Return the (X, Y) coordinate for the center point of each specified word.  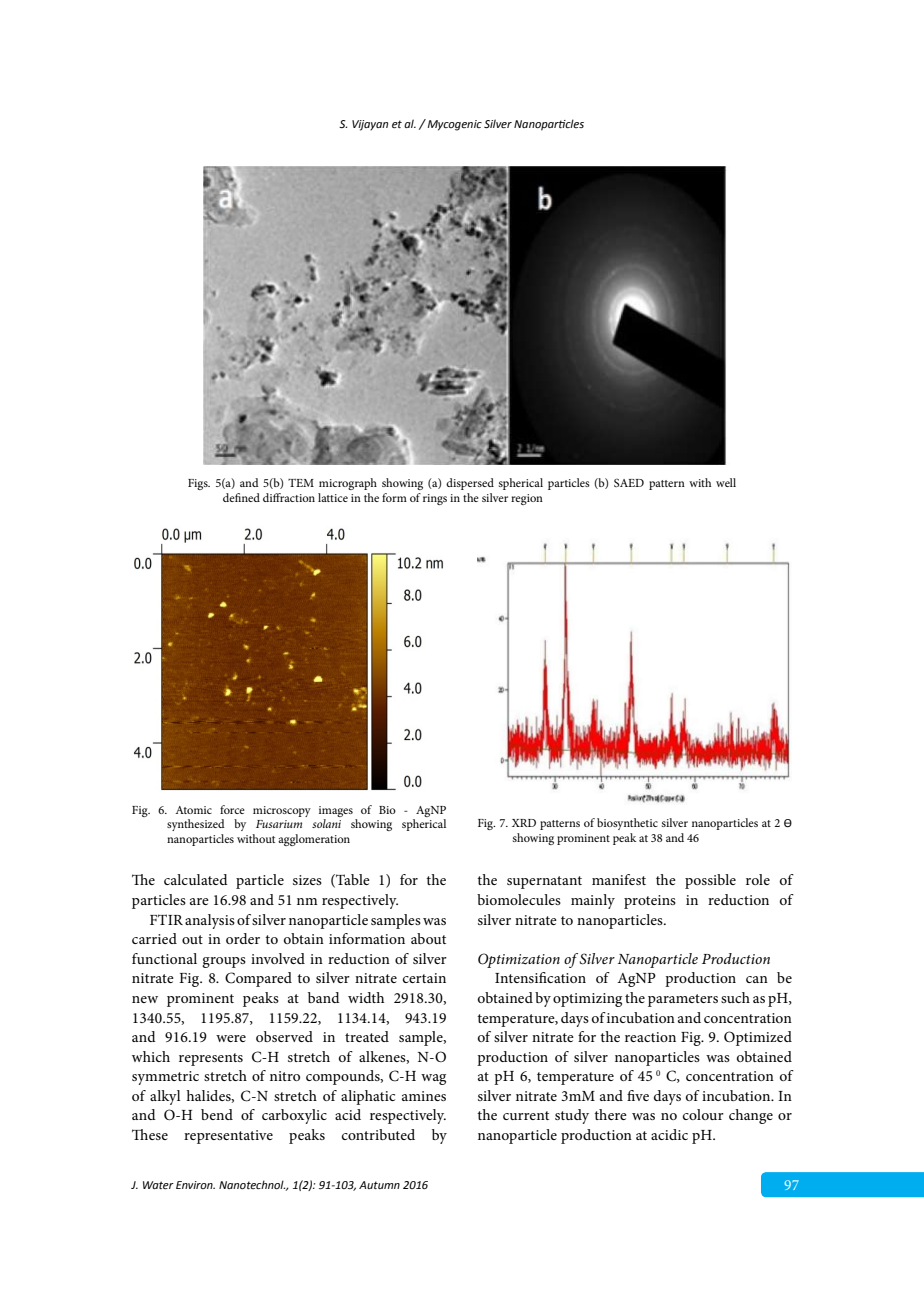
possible (710, 881)
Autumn (379, 1185)
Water (158, 1185)
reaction (650, 1037)
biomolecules (519, 899)
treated (367, 1036)
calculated (196, 879)
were (231, 1038)
